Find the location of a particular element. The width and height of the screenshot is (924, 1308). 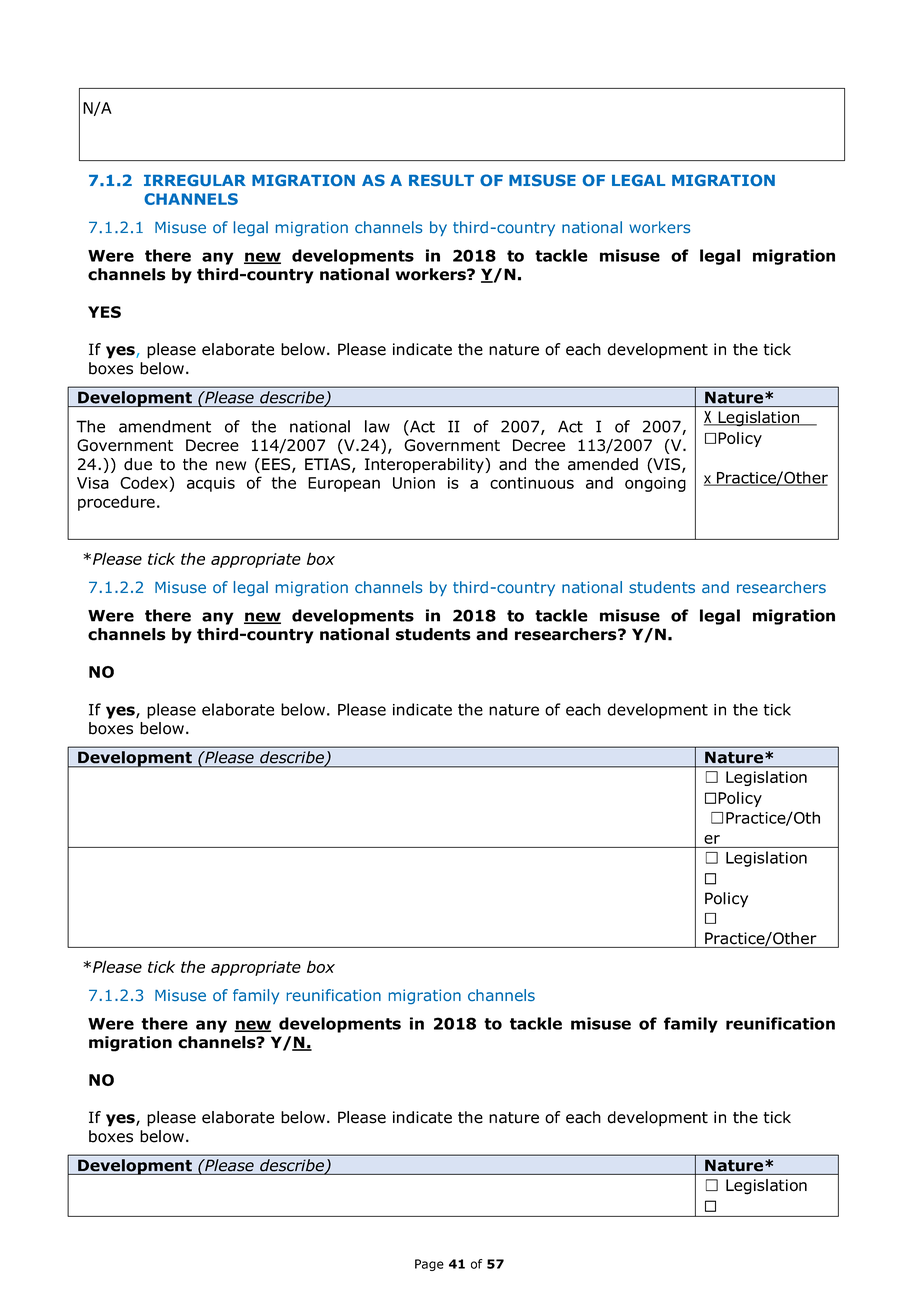

RESULT is located at coordinates (441, 180).
